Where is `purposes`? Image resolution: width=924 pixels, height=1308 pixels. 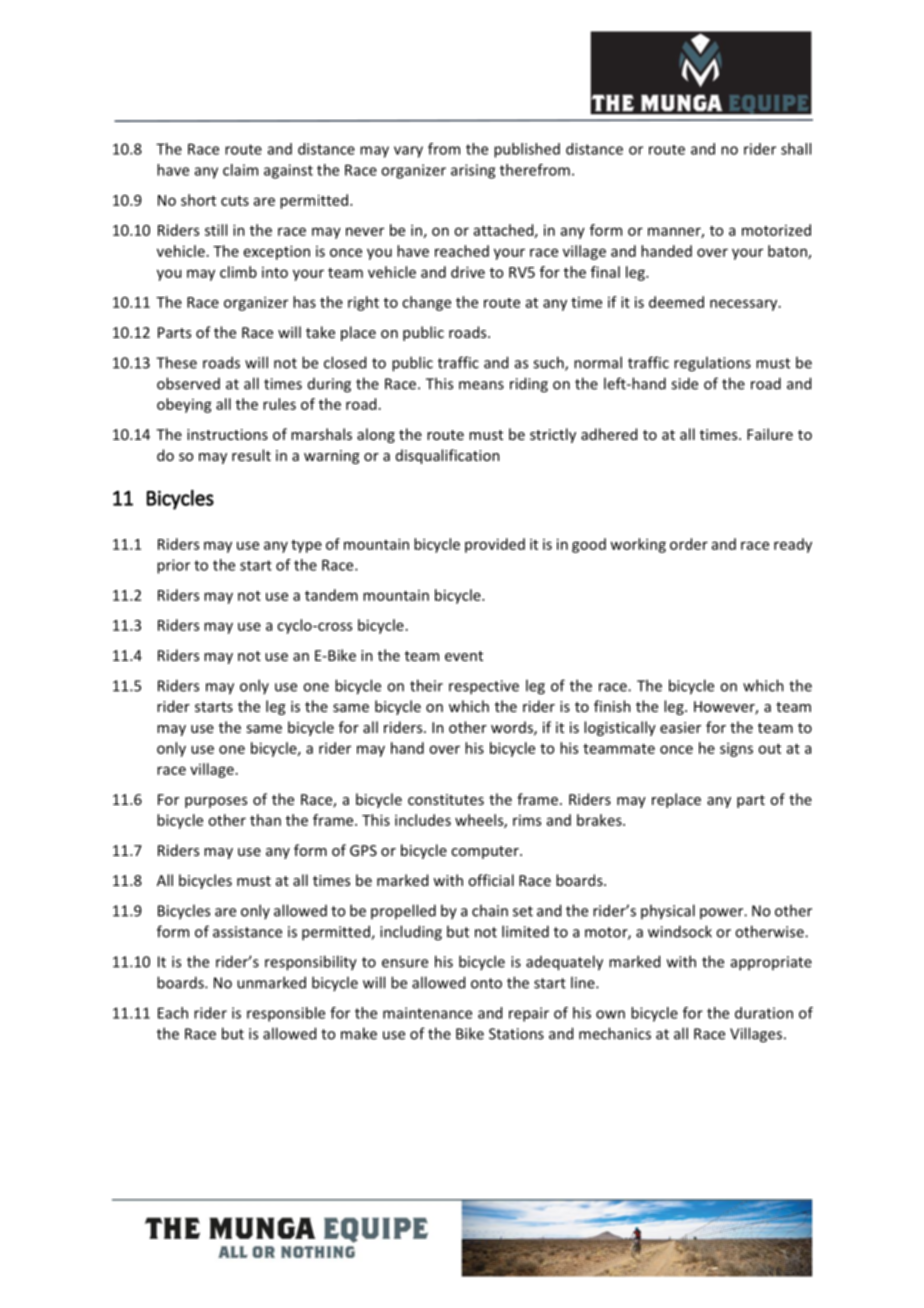 purposes is located at coordinates (216, 802).
